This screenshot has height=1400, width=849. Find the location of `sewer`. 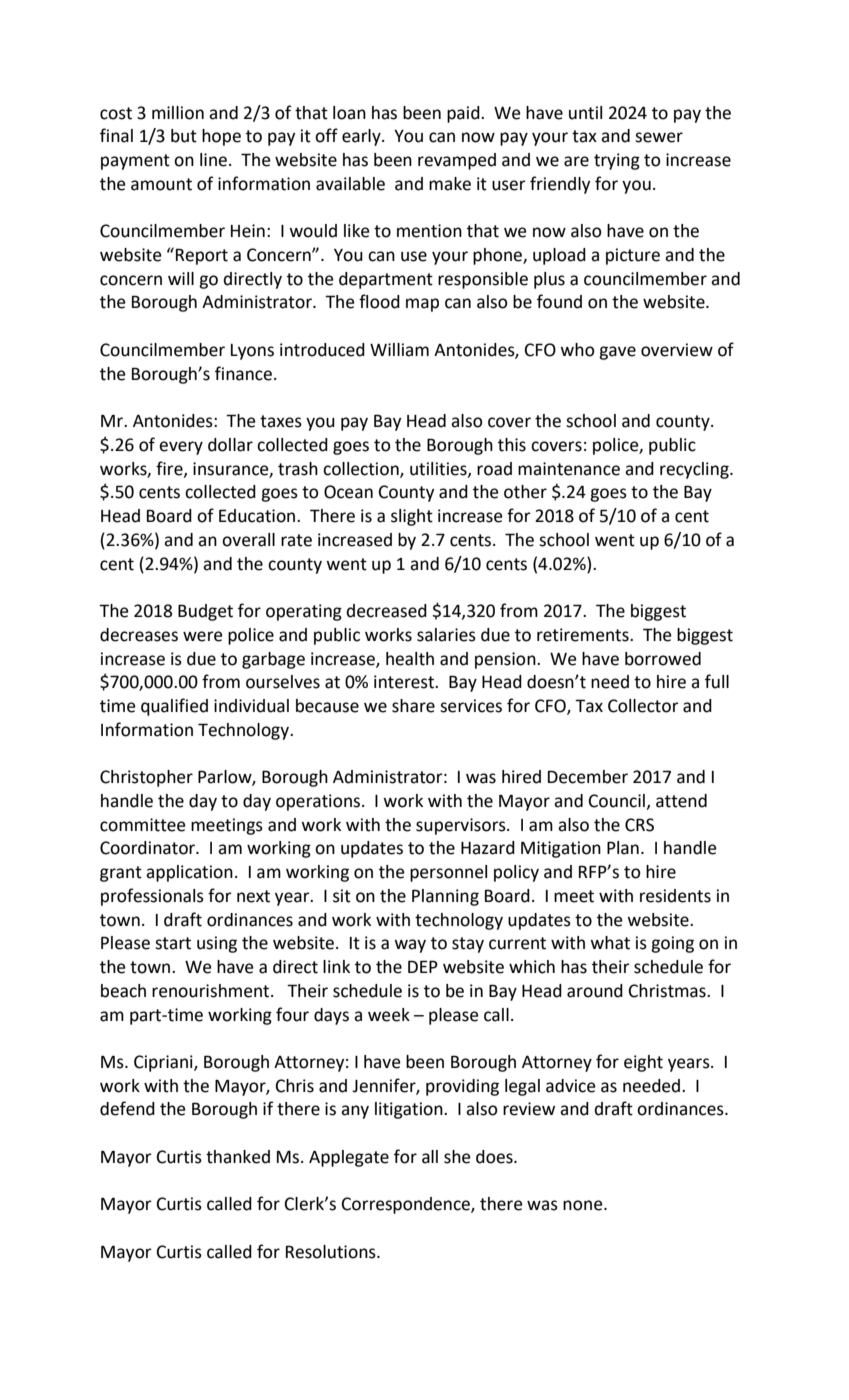

sewer is located at coordinates (659, 137).
